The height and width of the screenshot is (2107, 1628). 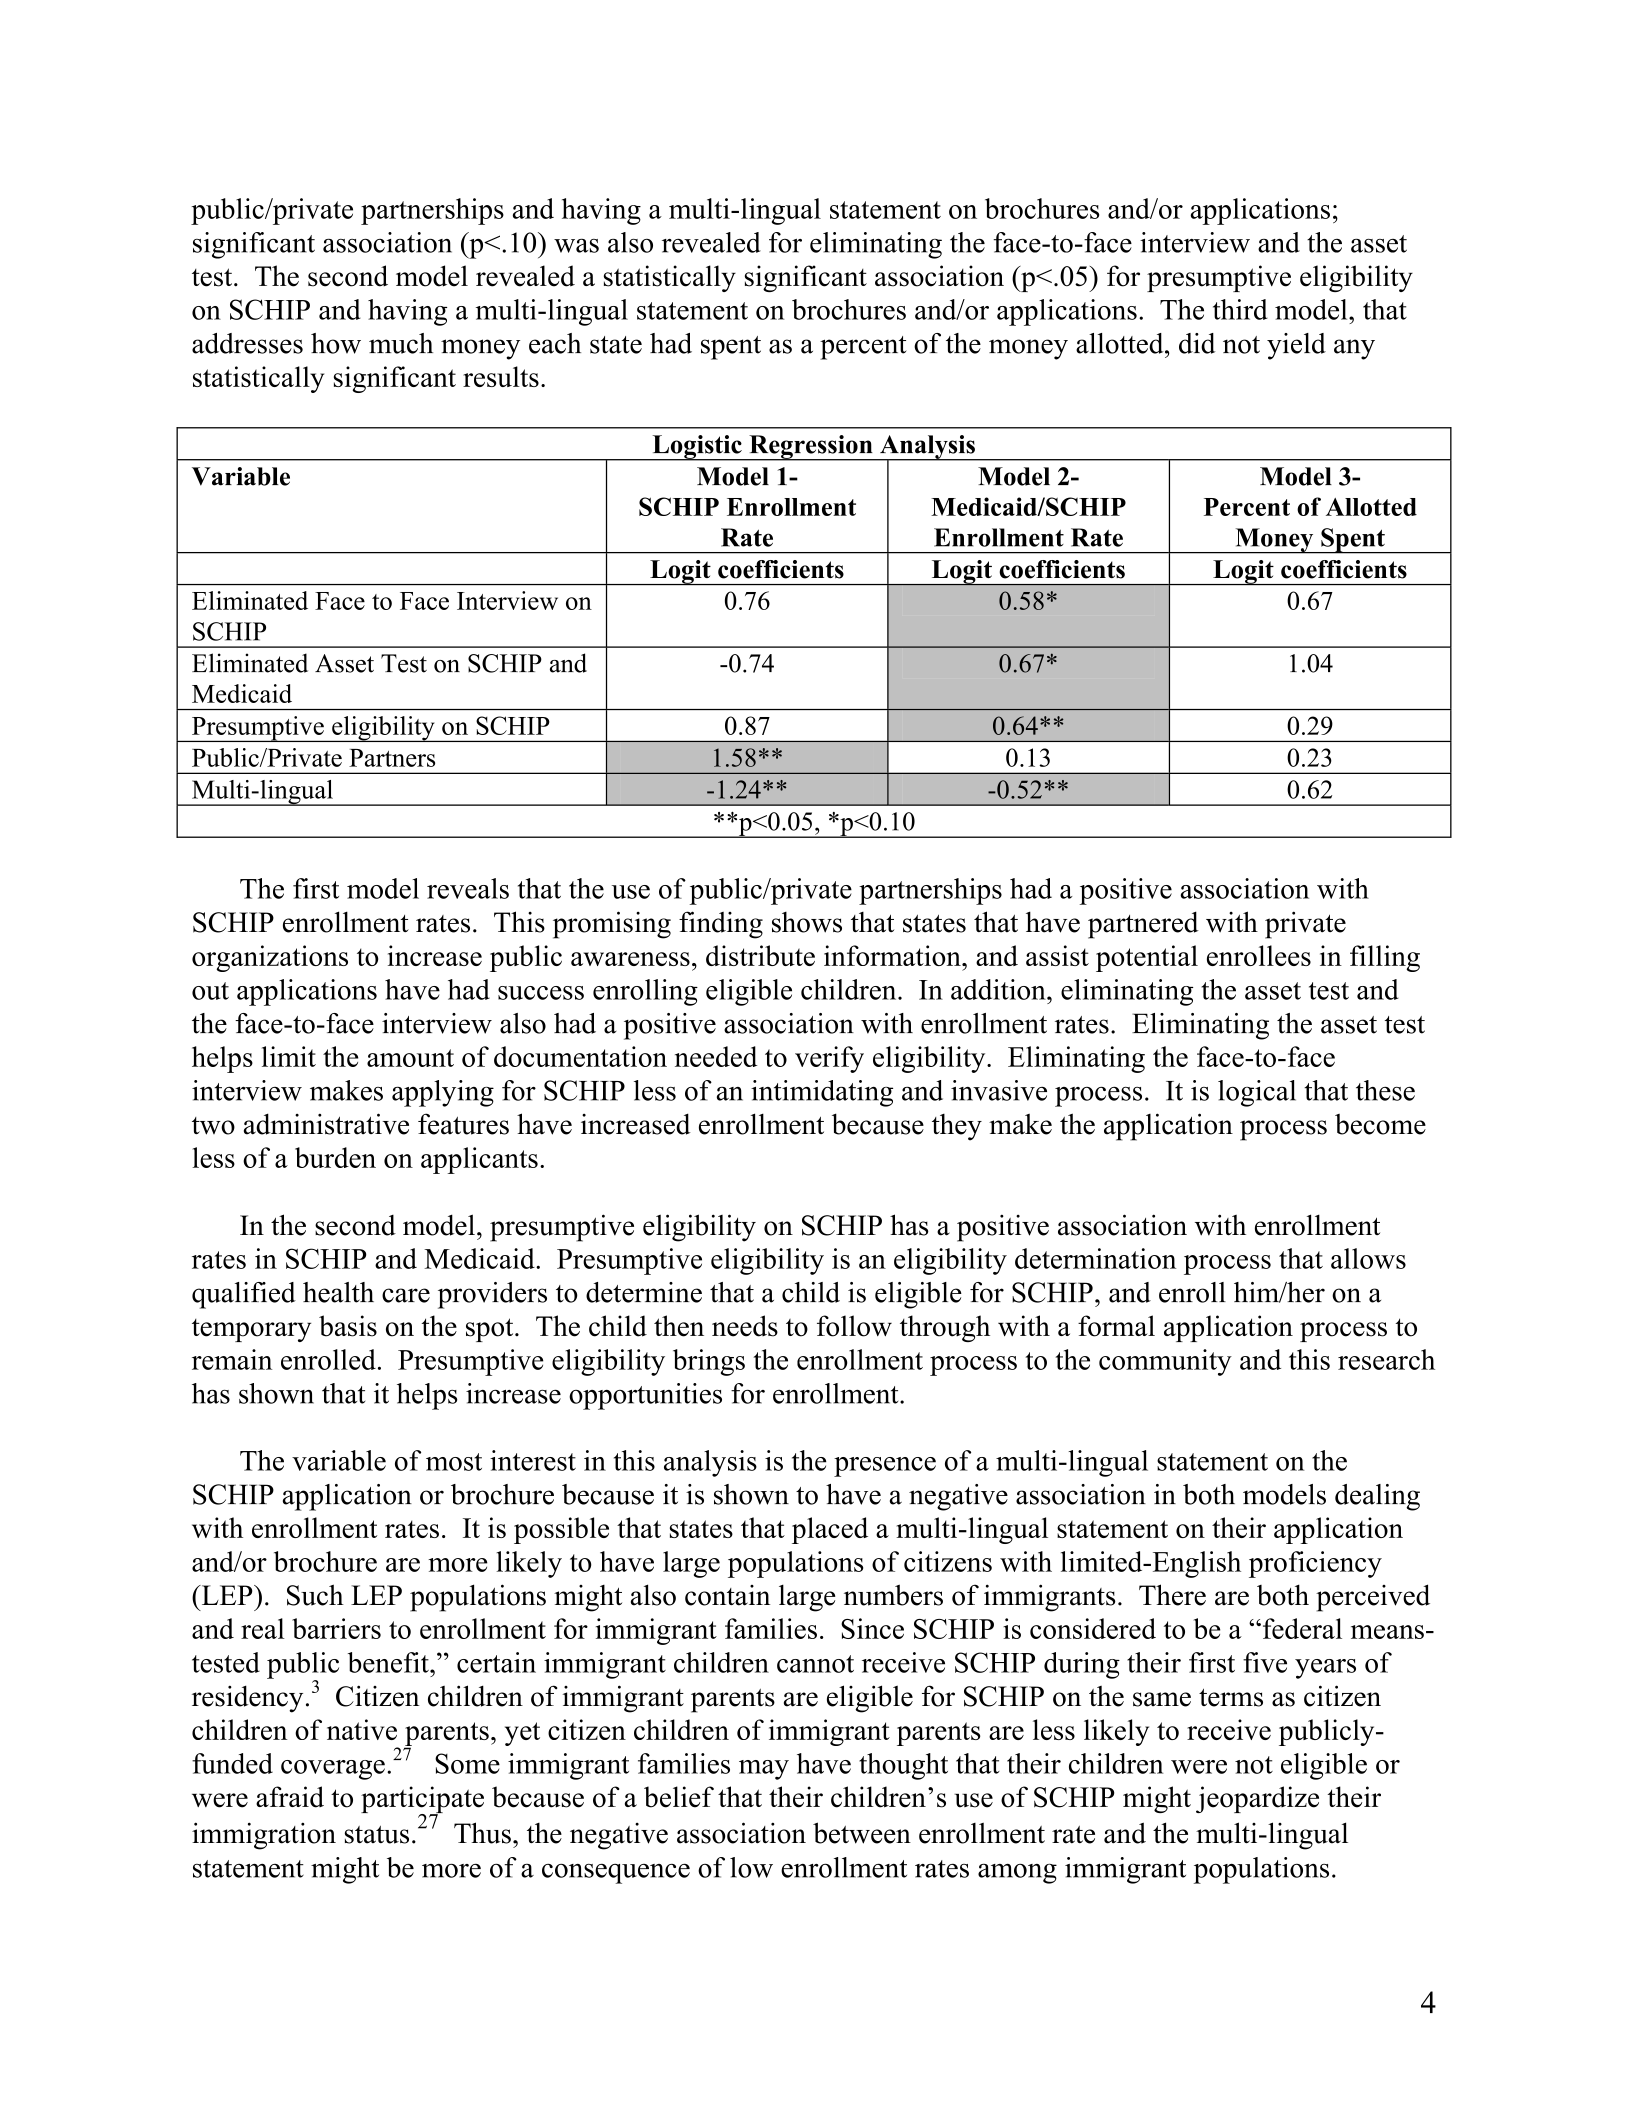 What do you see at coordinates (468, 888) in the screenshot?
I see `reveals` at bounding box center [468, 888].
